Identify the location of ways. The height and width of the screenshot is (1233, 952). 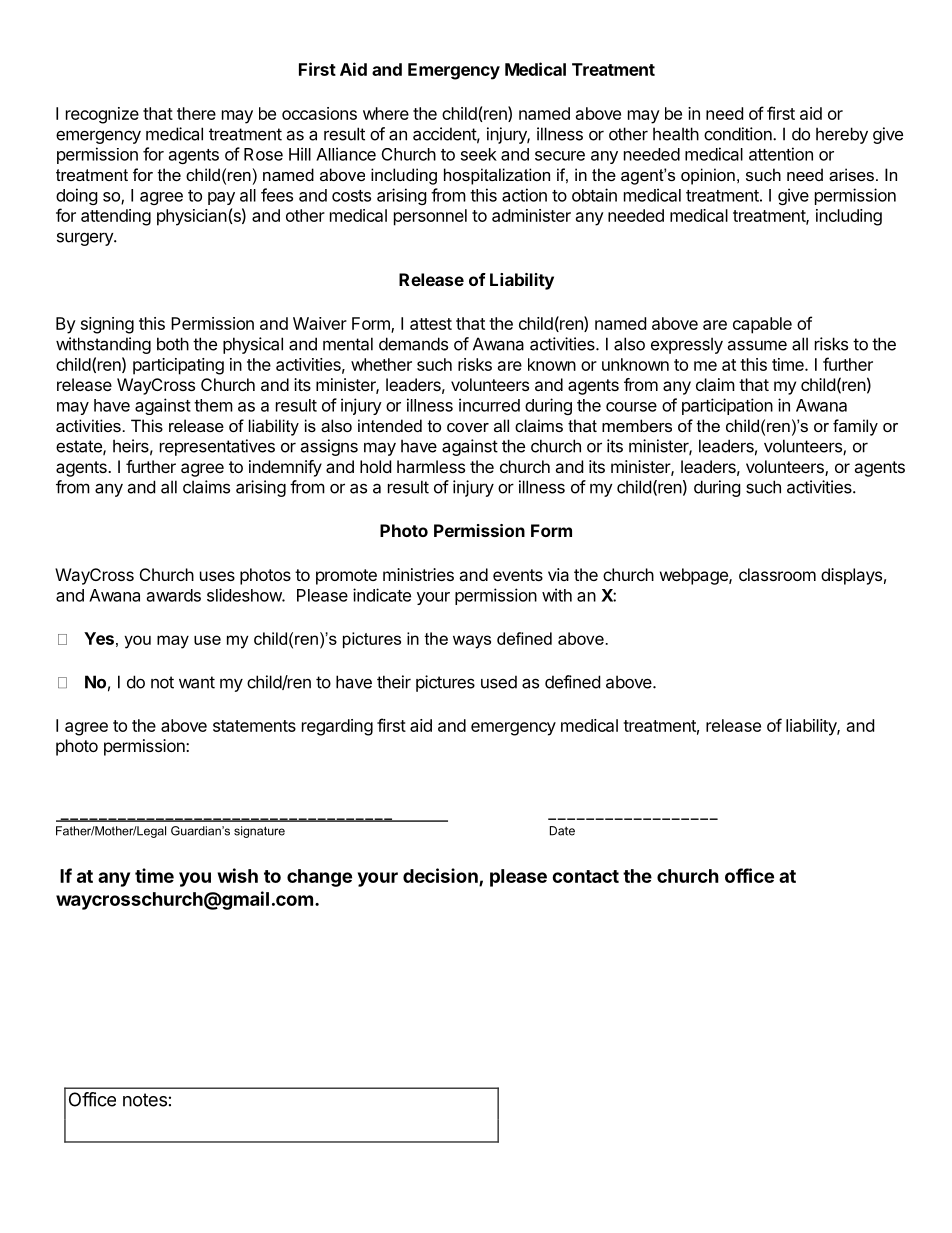
(472, 642).
